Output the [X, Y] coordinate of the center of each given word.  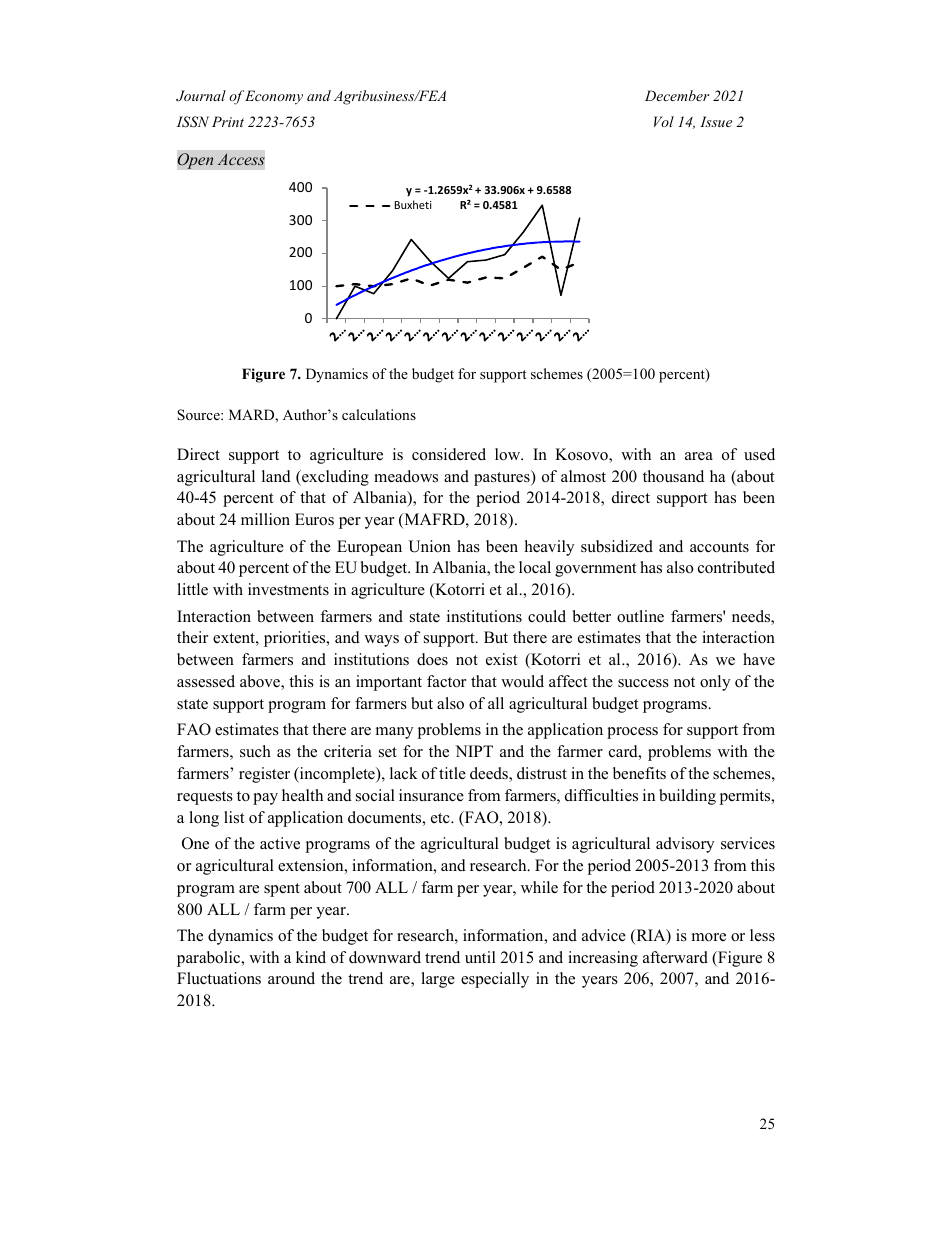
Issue [716, 121]
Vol [664, 121]
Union [429, 546]
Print [228, 121]
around [291, 978]
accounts [719, 547]
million [265, 519]
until [480, 957]
